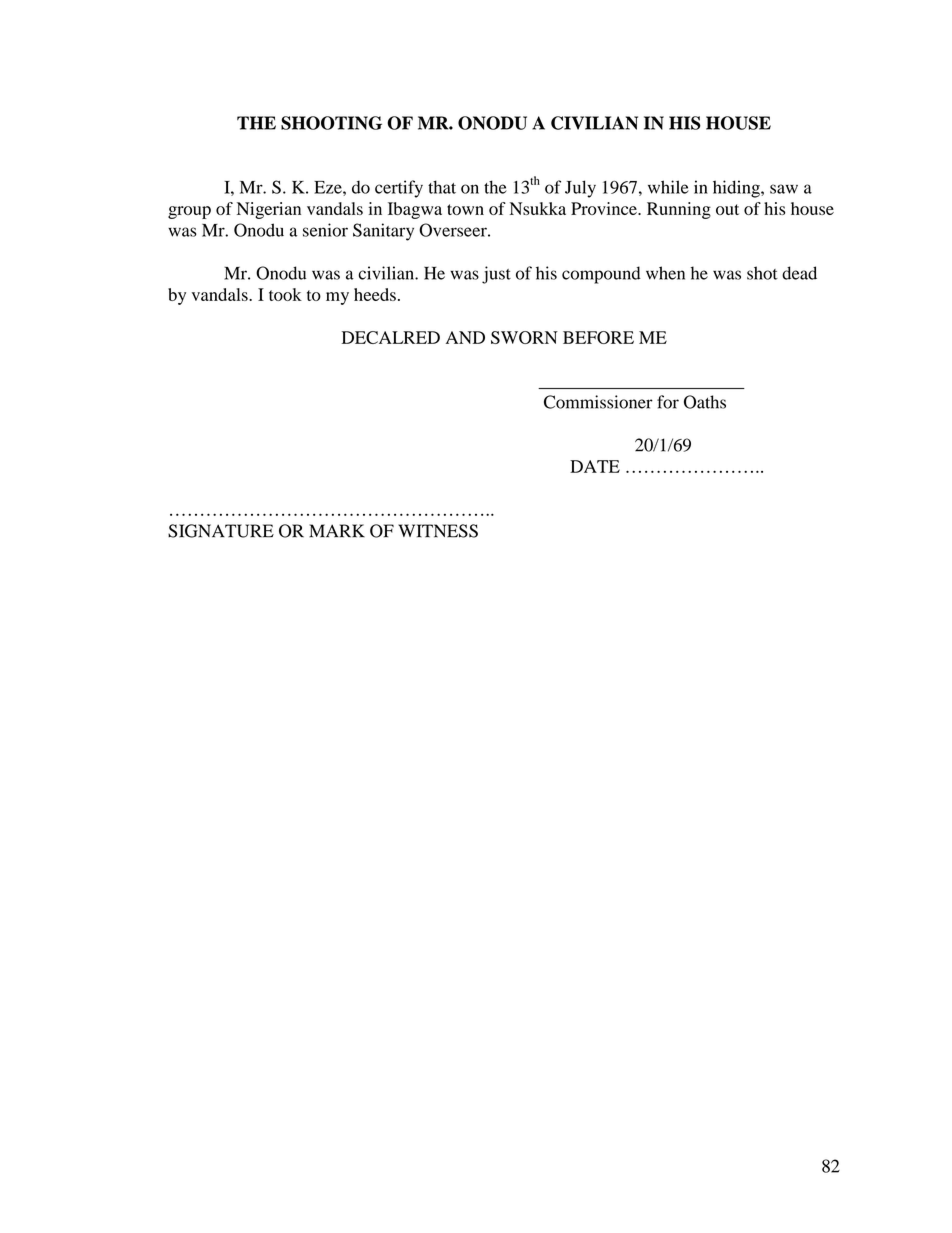 The image size is (952, 1233). Describe the element at coordinates (668, 187) in the screenshot. I see `while` at that location.
